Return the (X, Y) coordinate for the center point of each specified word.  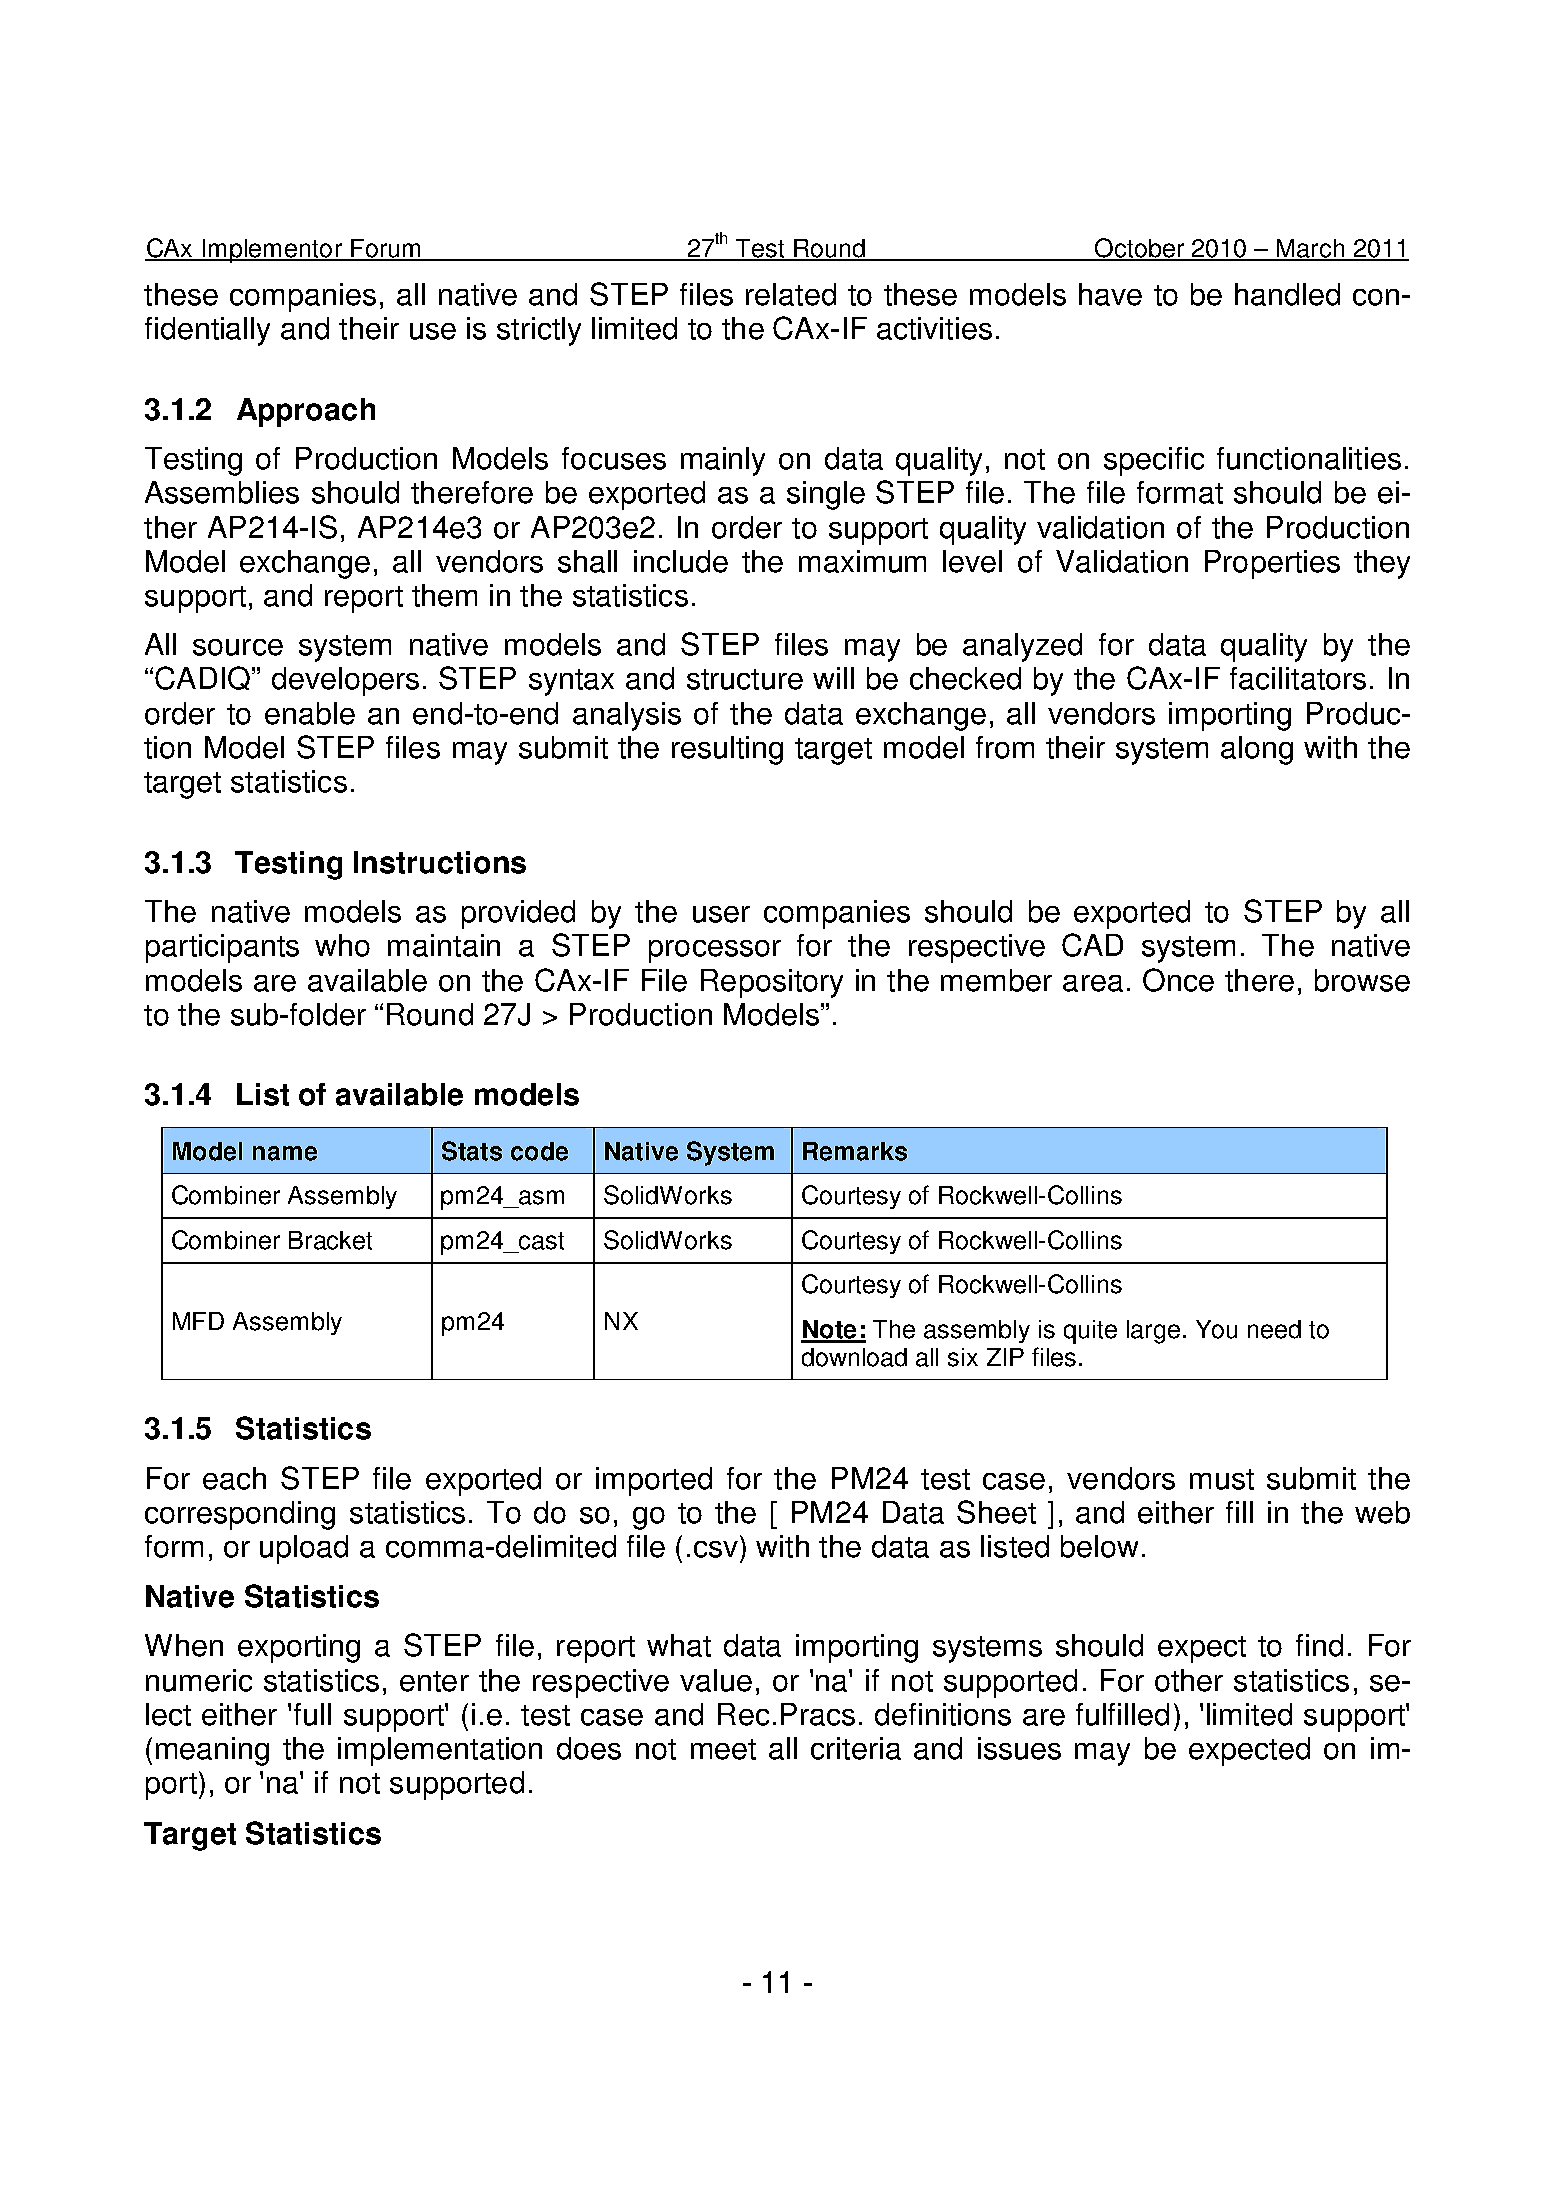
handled (1287, 294)
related (791, 294)
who (342, 945)
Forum (386, 249)
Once (1178, 980)
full (312, 1714)
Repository (772, 983)
